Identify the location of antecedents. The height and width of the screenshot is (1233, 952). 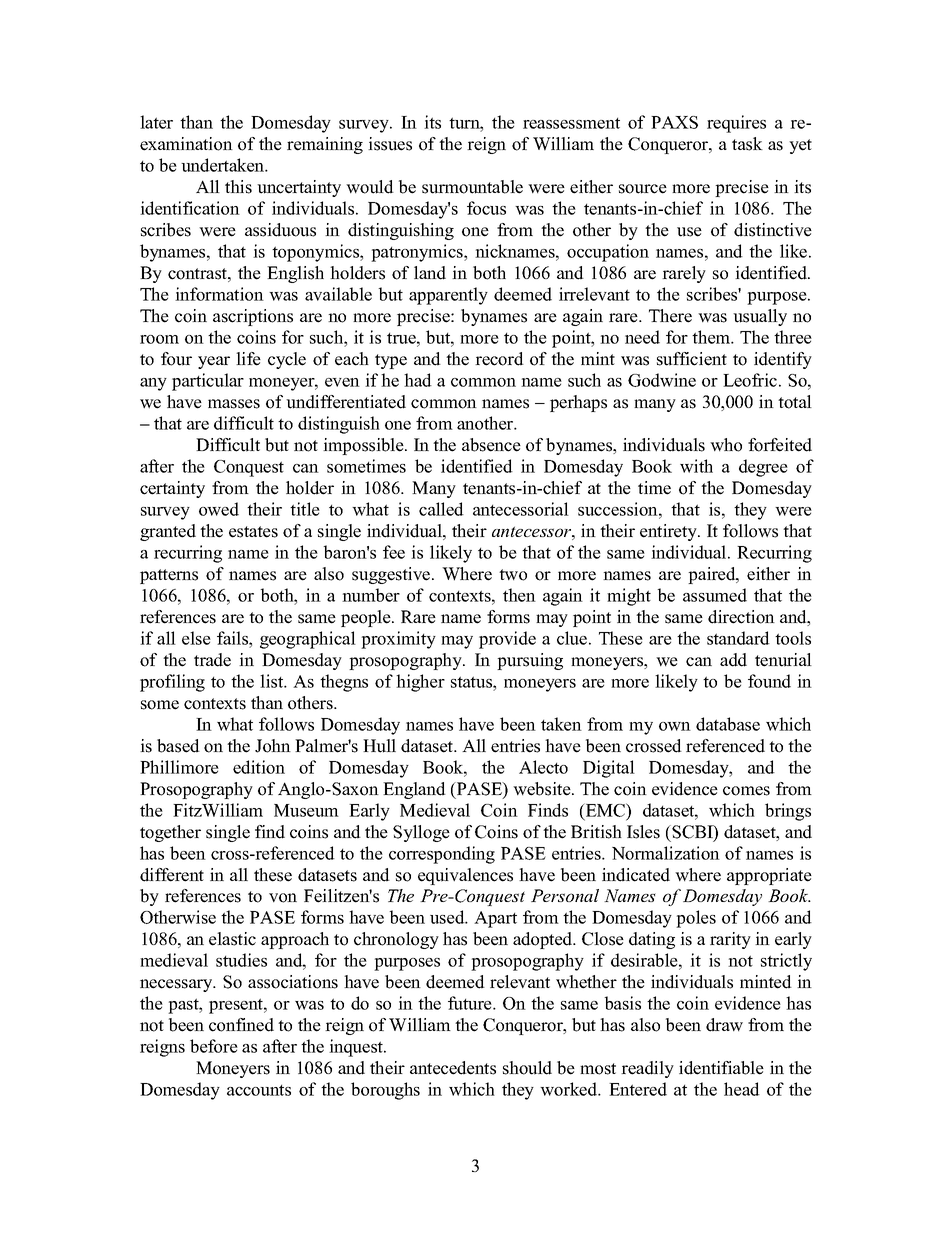
(453, 1068).
